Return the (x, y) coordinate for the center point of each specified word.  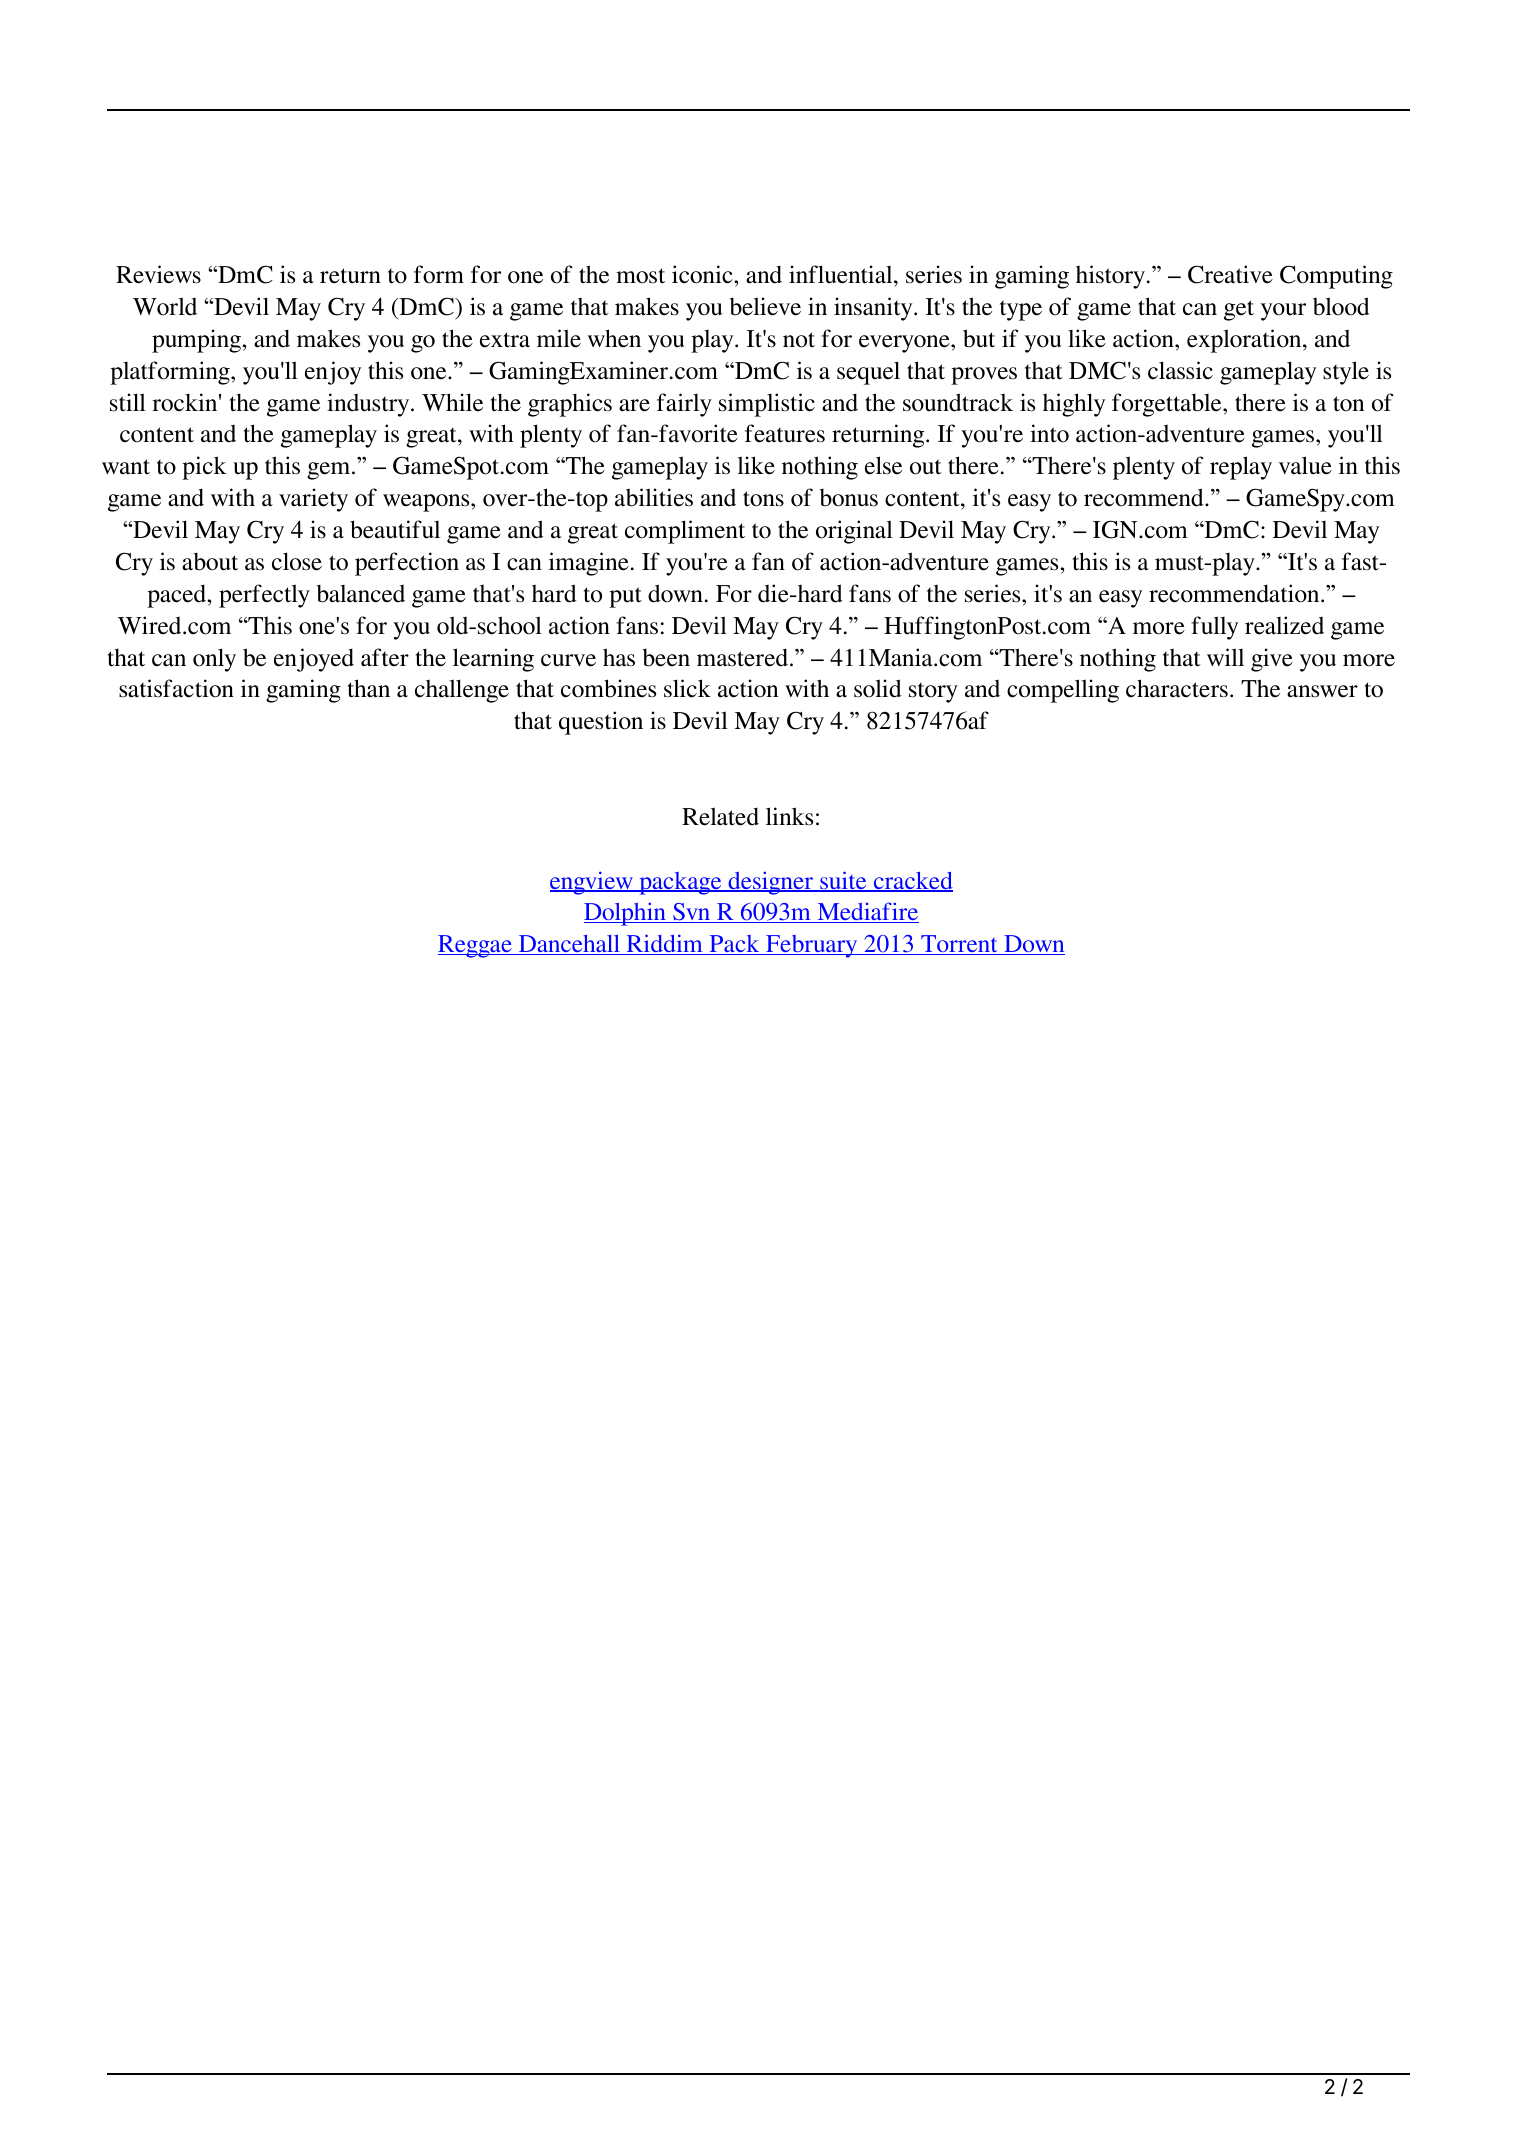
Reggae (476, 946)
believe (765, 306)
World (165, 306)
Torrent (959, 945)
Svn (692, 913)
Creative (1230, 274)
